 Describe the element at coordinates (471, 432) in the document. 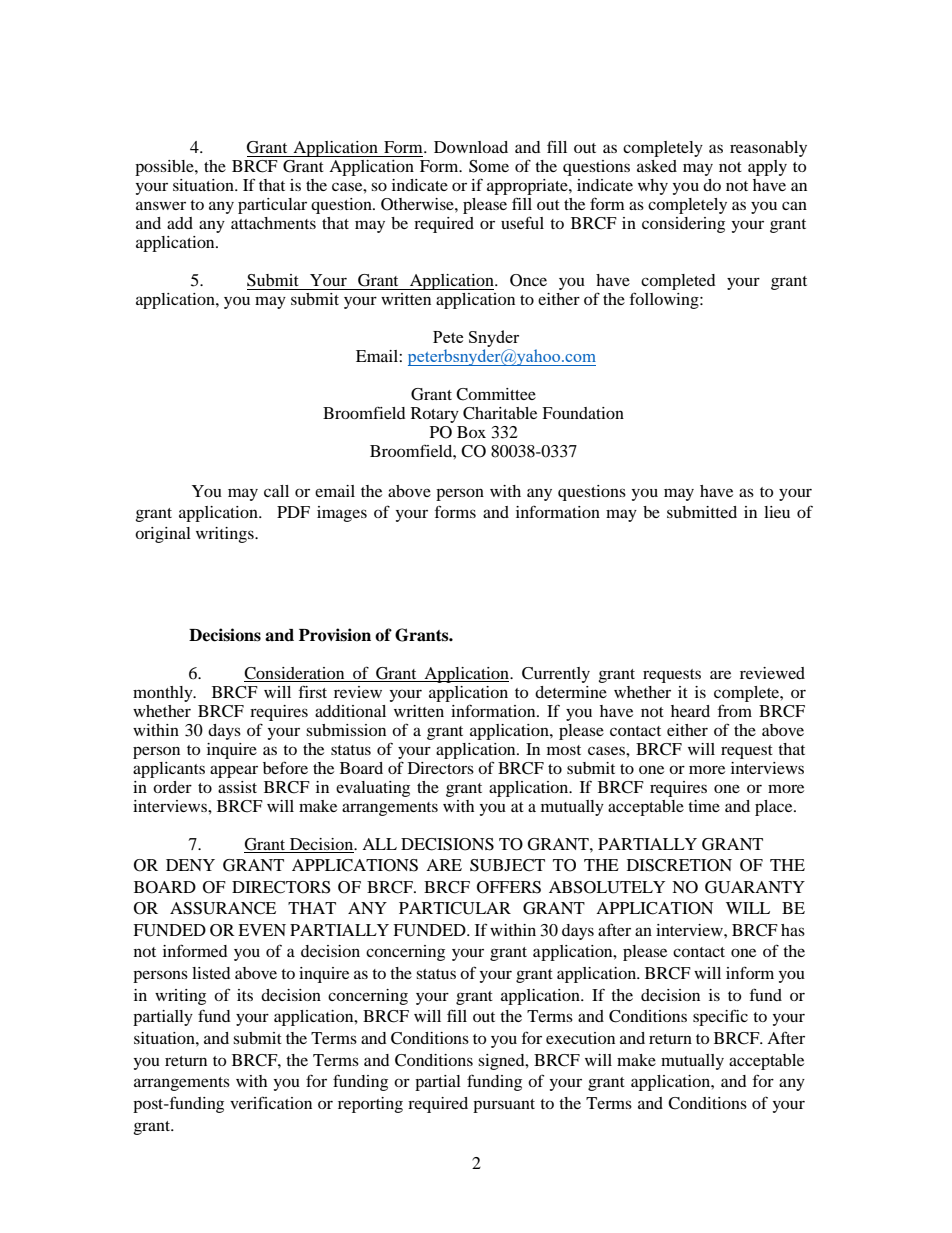

I see `Box` at that location.
